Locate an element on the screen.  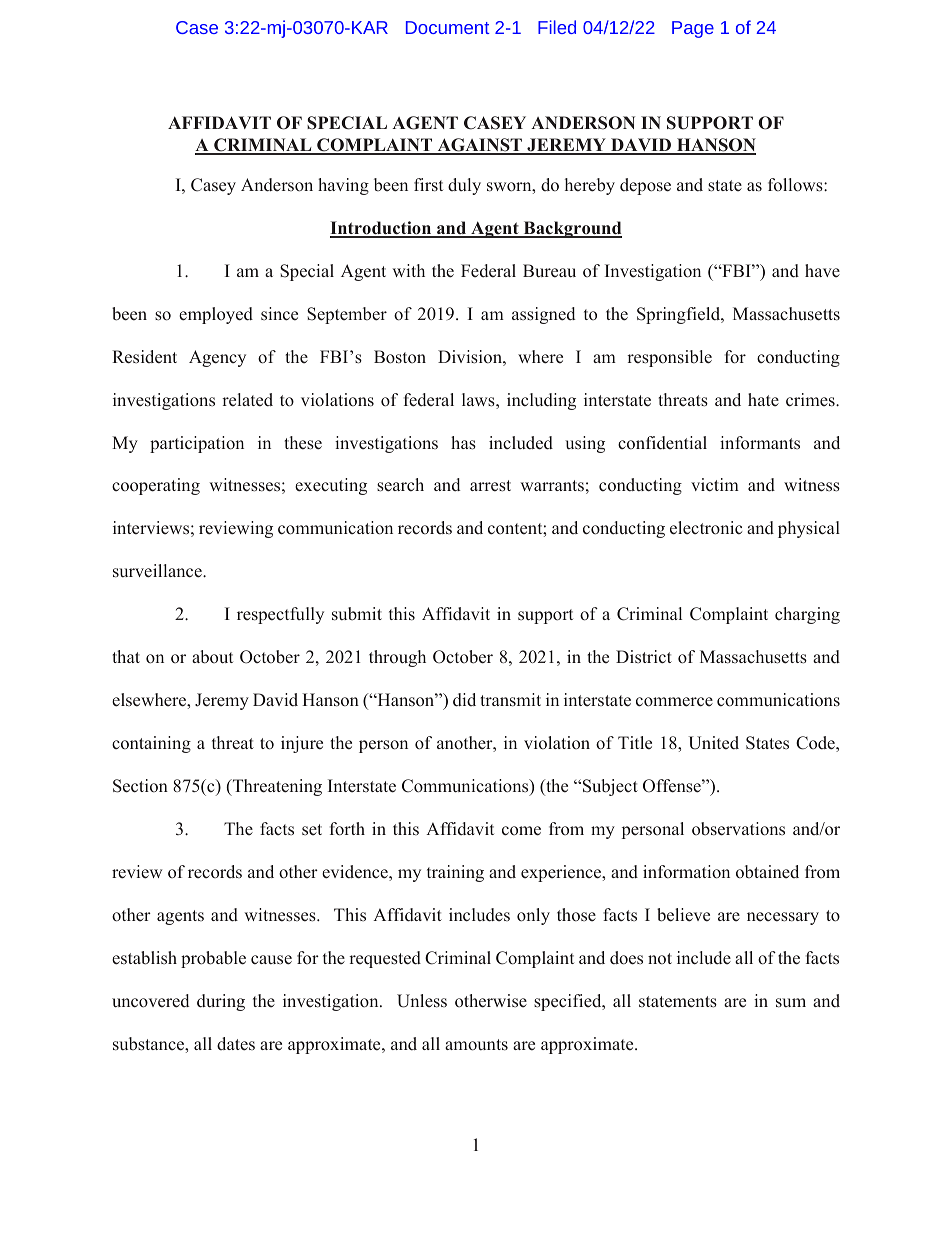
Document is located at coordinates (447, 27).
